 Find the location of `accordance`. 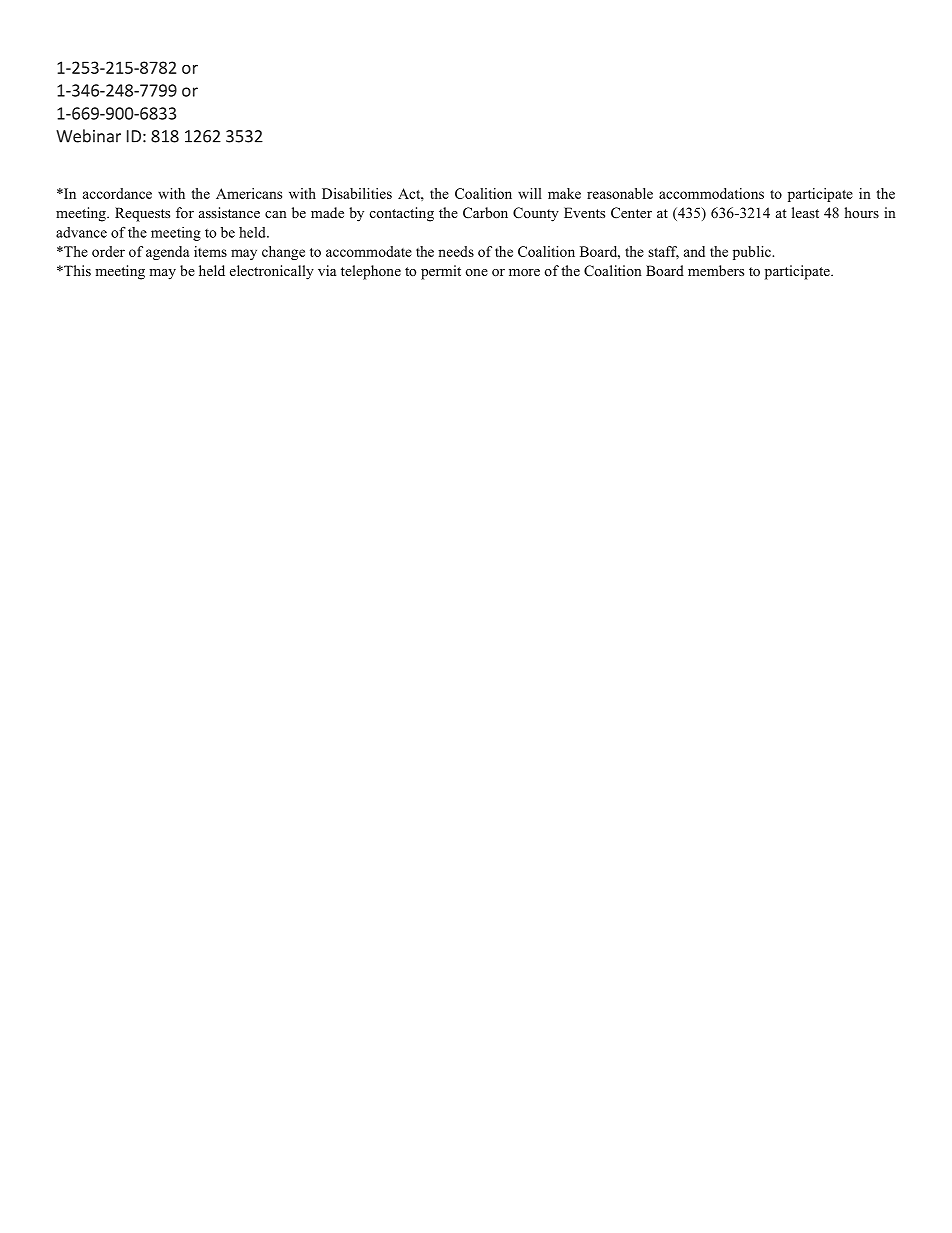

accordance is located at coordinates (117, 193).
